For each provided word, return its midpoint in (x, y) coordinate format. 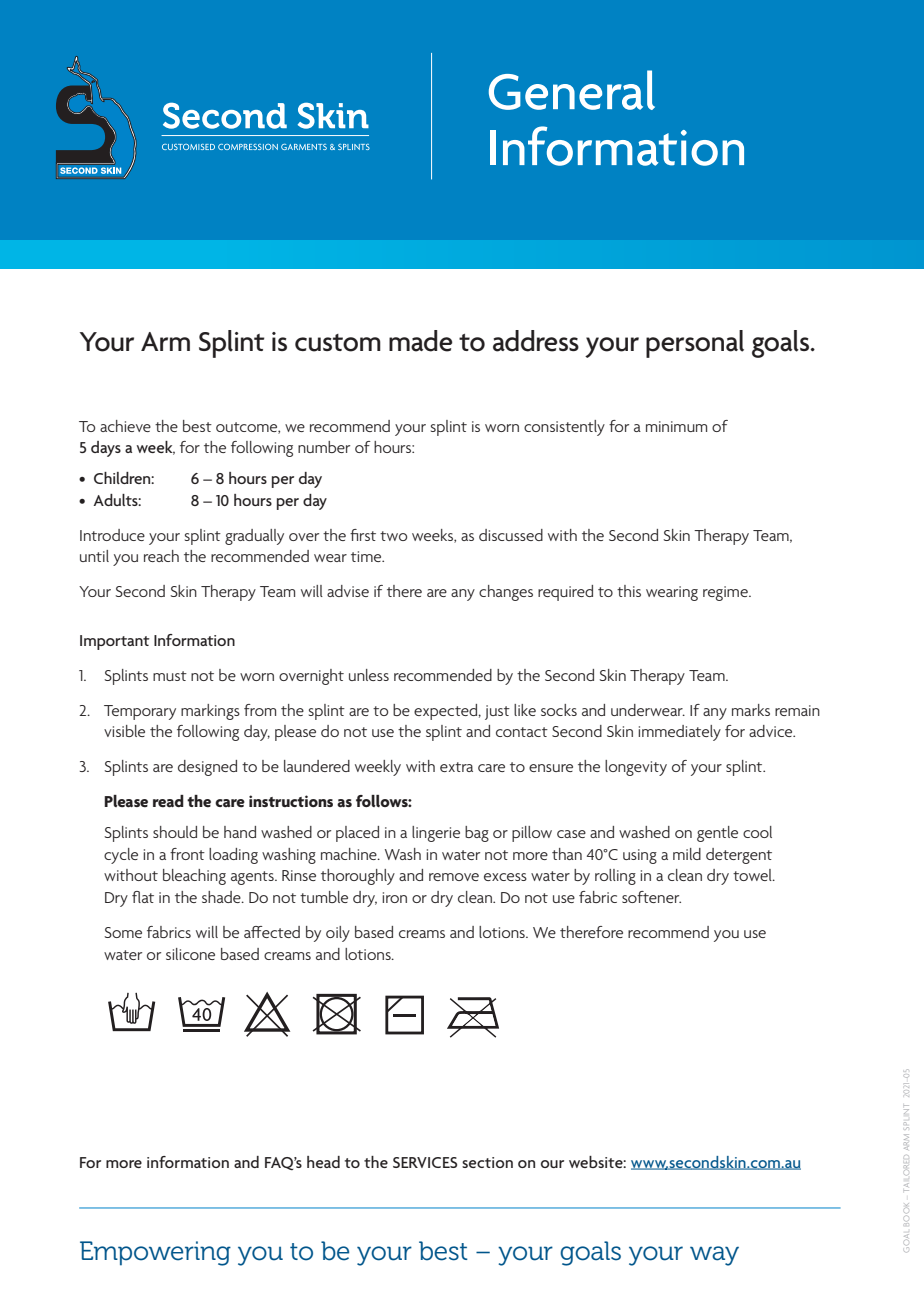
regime (726, 593)
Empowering (155, 1253)
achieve (125, 426)
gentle (717, 834)
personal (695, 344)
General (572, 90)
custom (338, 343)
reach (161, 556)
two (393, 536)
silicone (190, 954)
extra (456, 767)
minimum (676, 426)
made (420, 341)
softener (651, 897)
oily (338, 934)
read (168, 801)
